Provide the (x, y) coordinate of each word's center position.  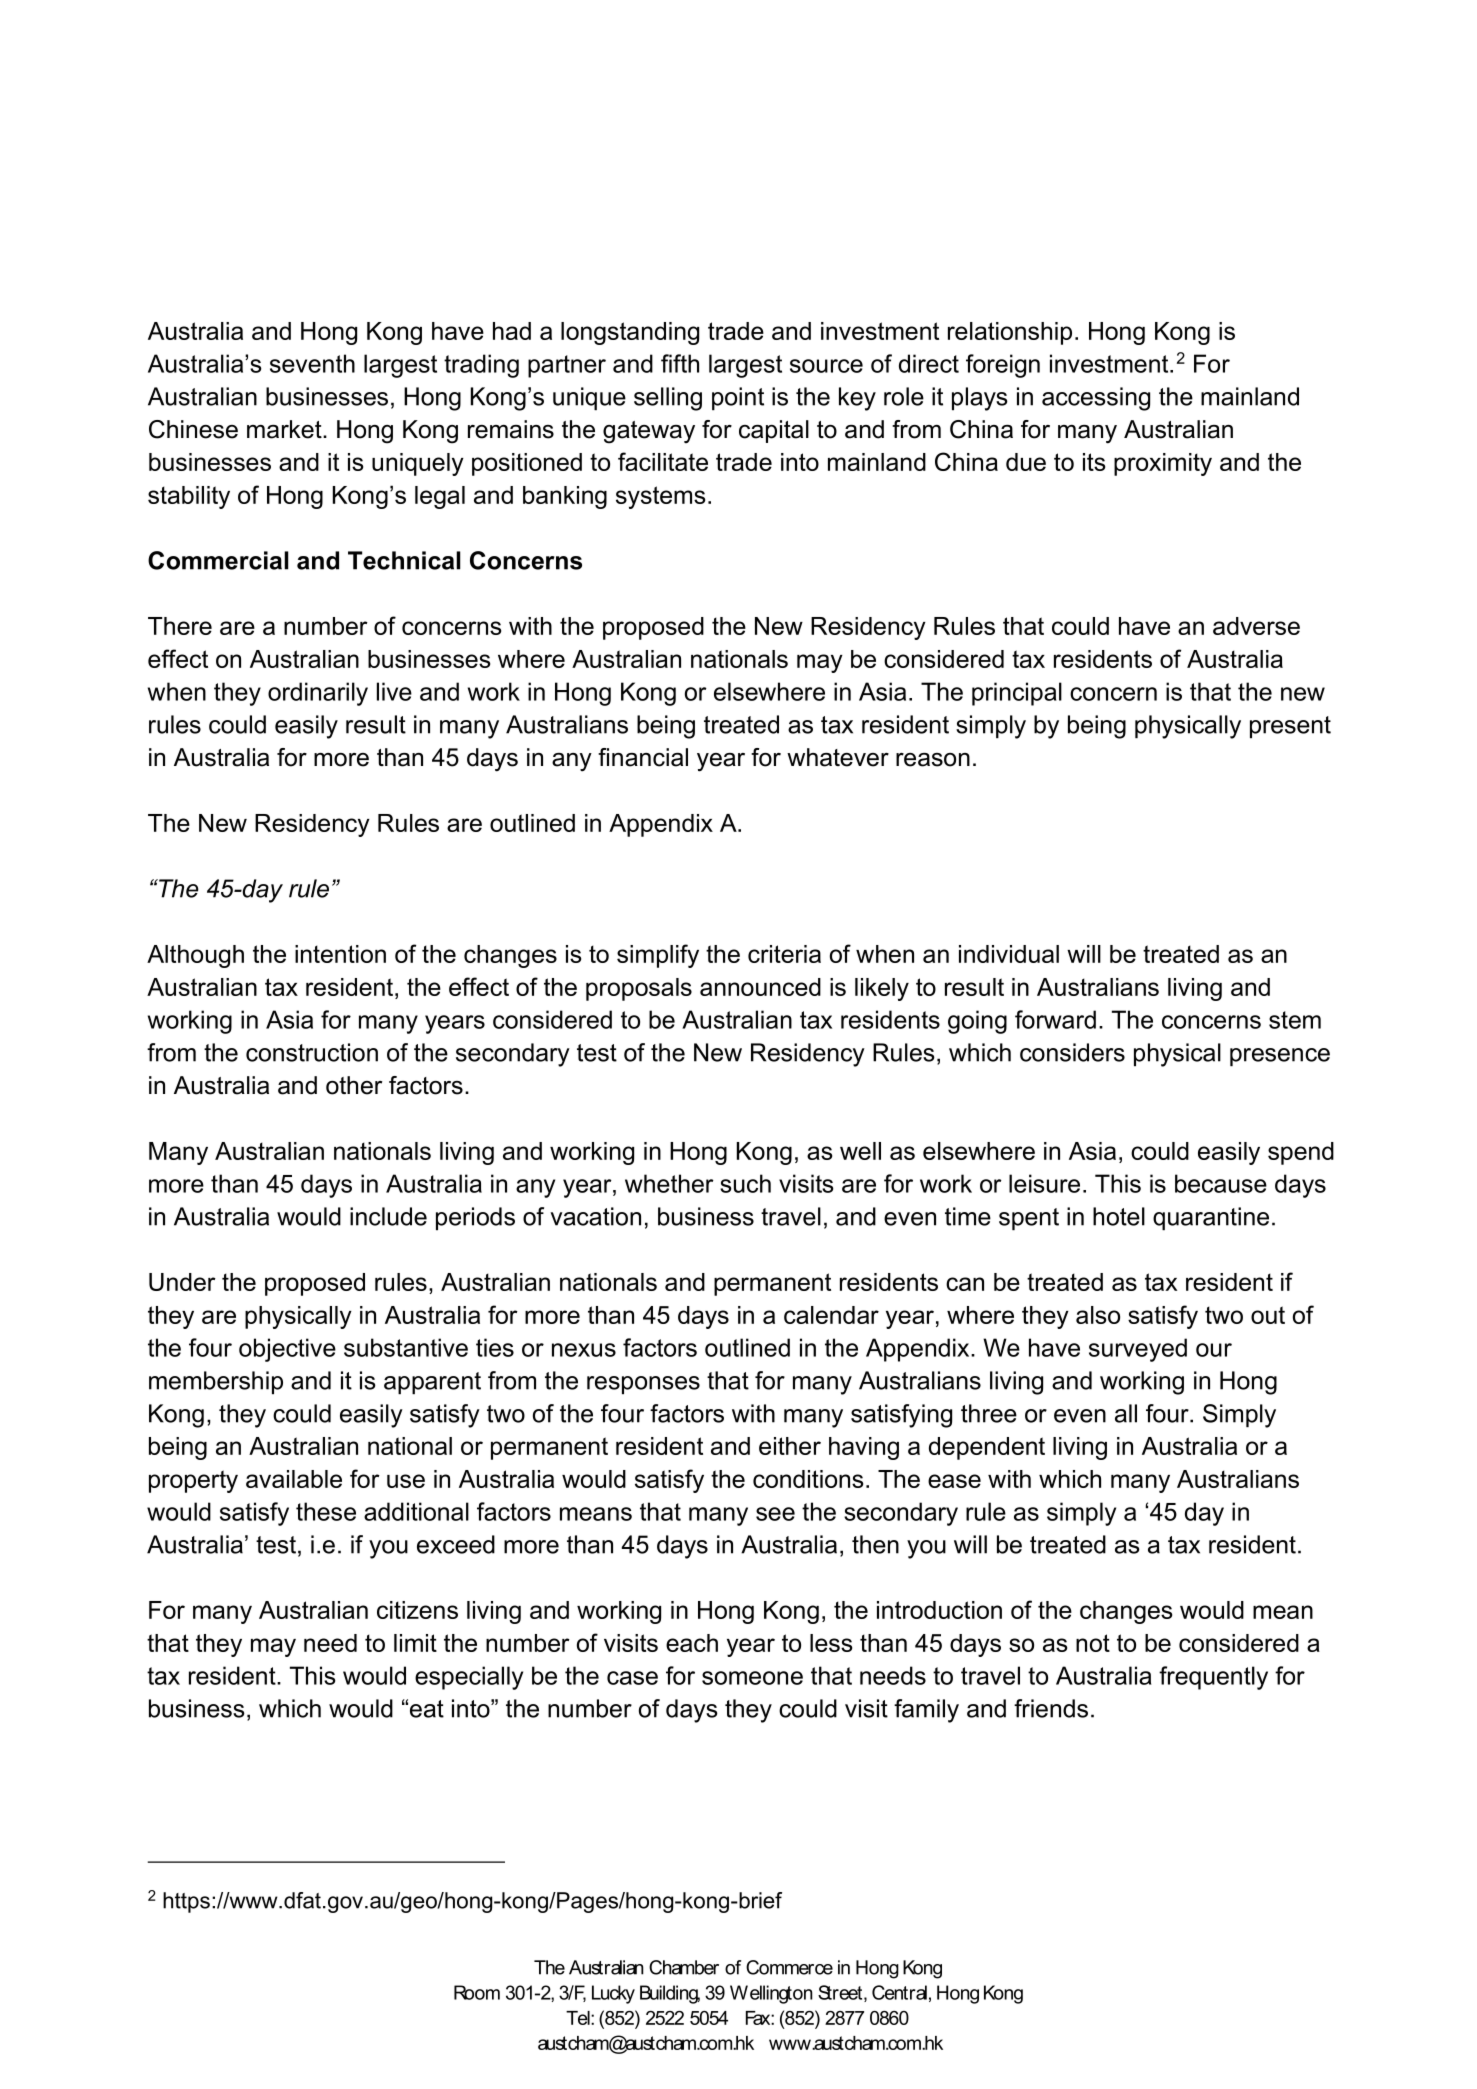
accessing (1096, 399)
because (1221, 1183)
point (738, 399)
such (745, 1183)
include (388, 1216)
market (285, 429)
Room (477, 1992)
